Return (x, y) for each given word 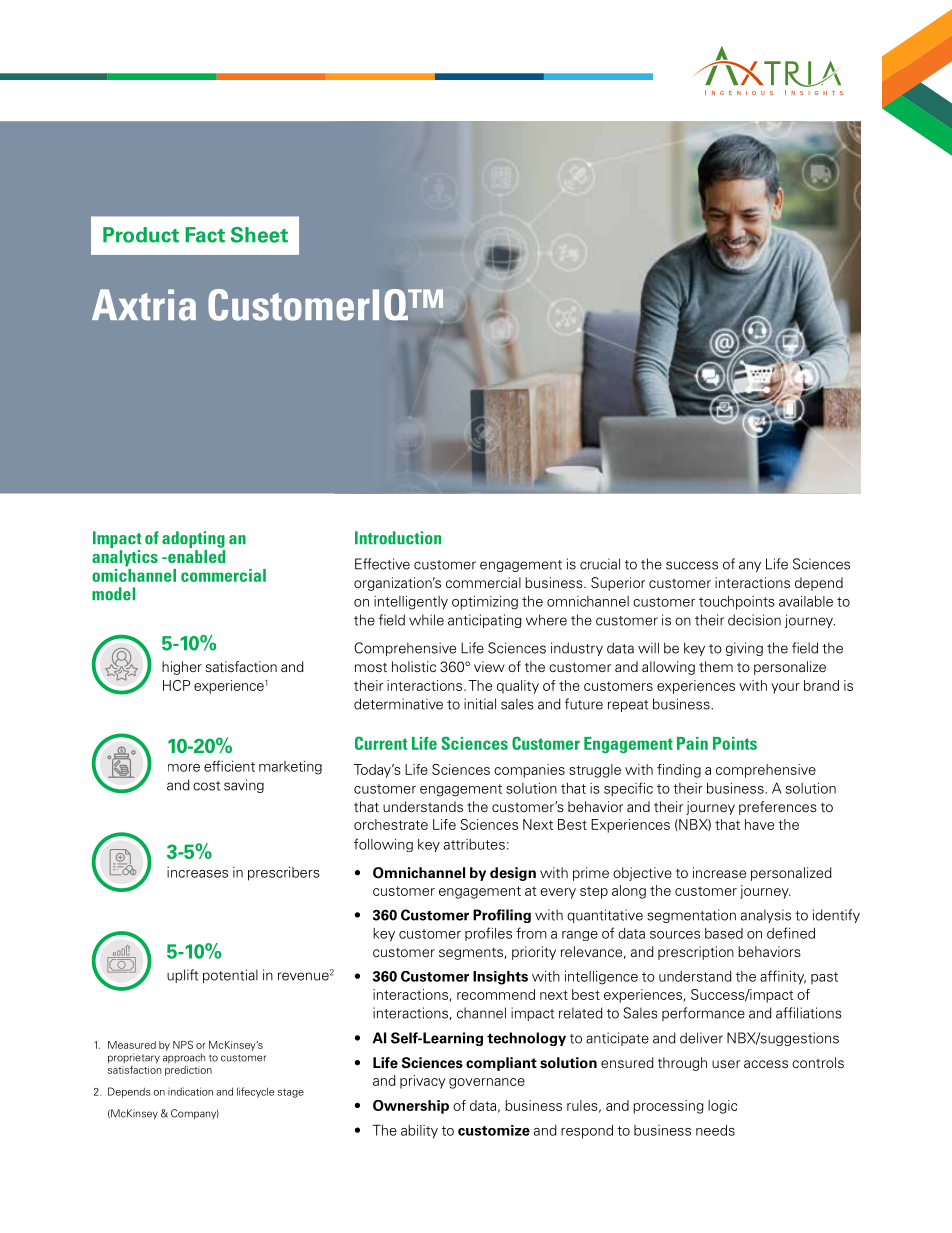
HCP (176, 685)
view (489, 666)
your (785, 688)
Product (141, 235)
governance (487, 1083)
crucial (600, 564)
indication (190, 1091)
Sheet (259, 235)
